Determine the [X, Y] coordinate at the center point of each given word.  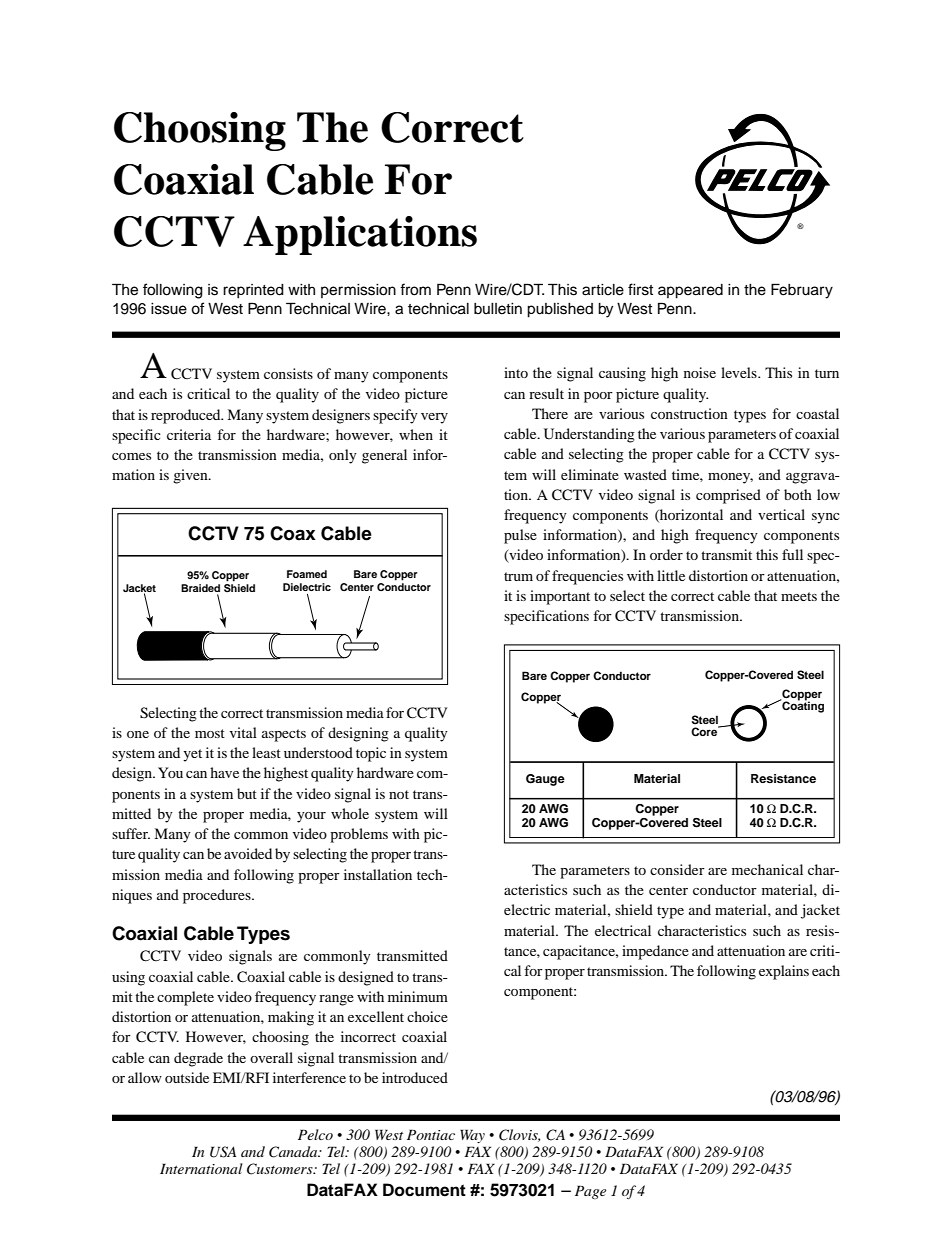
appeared [690, 291]
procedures [218, 896]
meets [799, 596]
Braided [200, 588]
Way [472, 1136]
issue [169, 309]
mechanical [767, 869]
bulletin [498, 309]
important [560, 597]
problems [359, 835]
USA [223, 1152]
